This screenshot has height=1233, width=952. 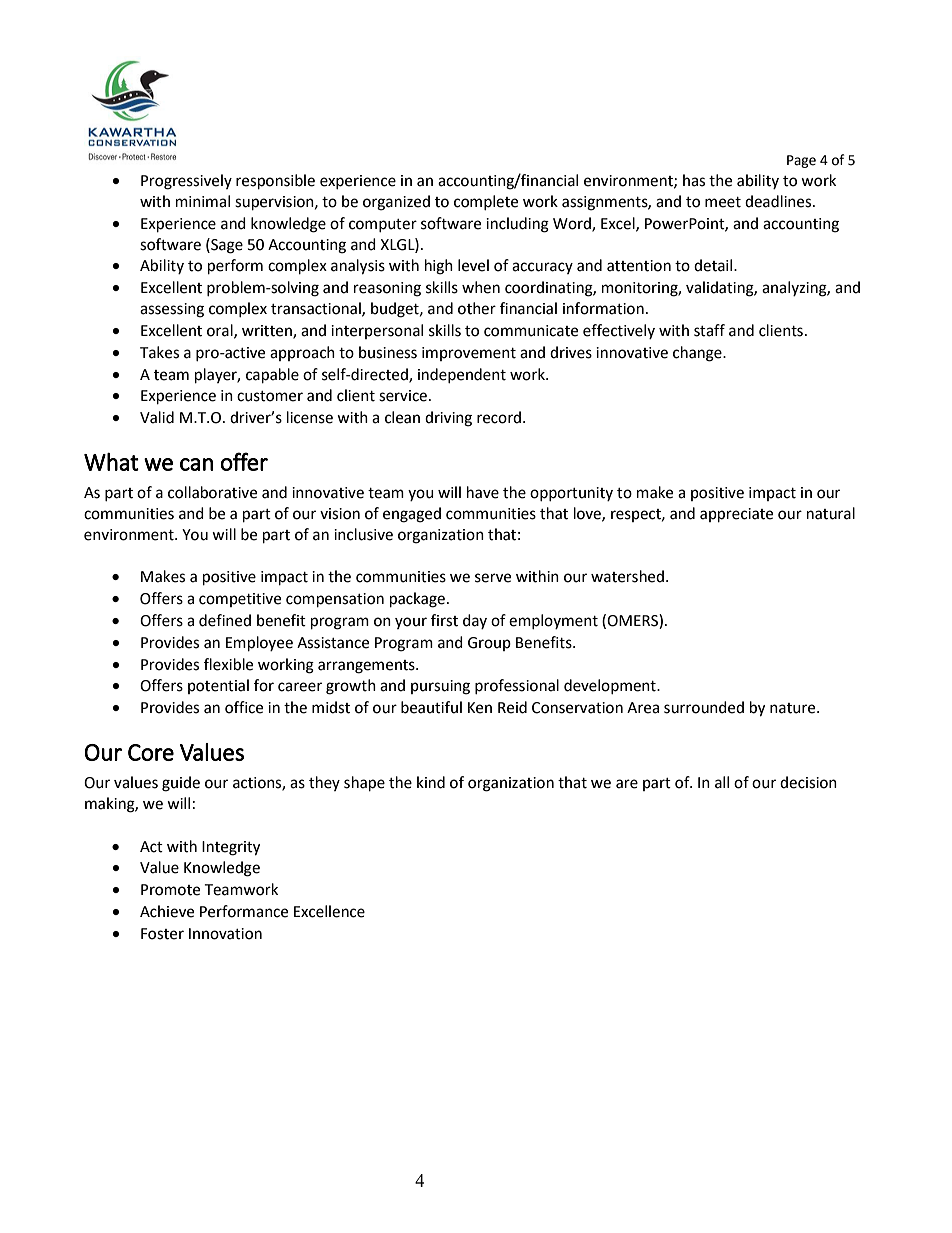 I want to click on appreciate, so click(x=736, y=515).
